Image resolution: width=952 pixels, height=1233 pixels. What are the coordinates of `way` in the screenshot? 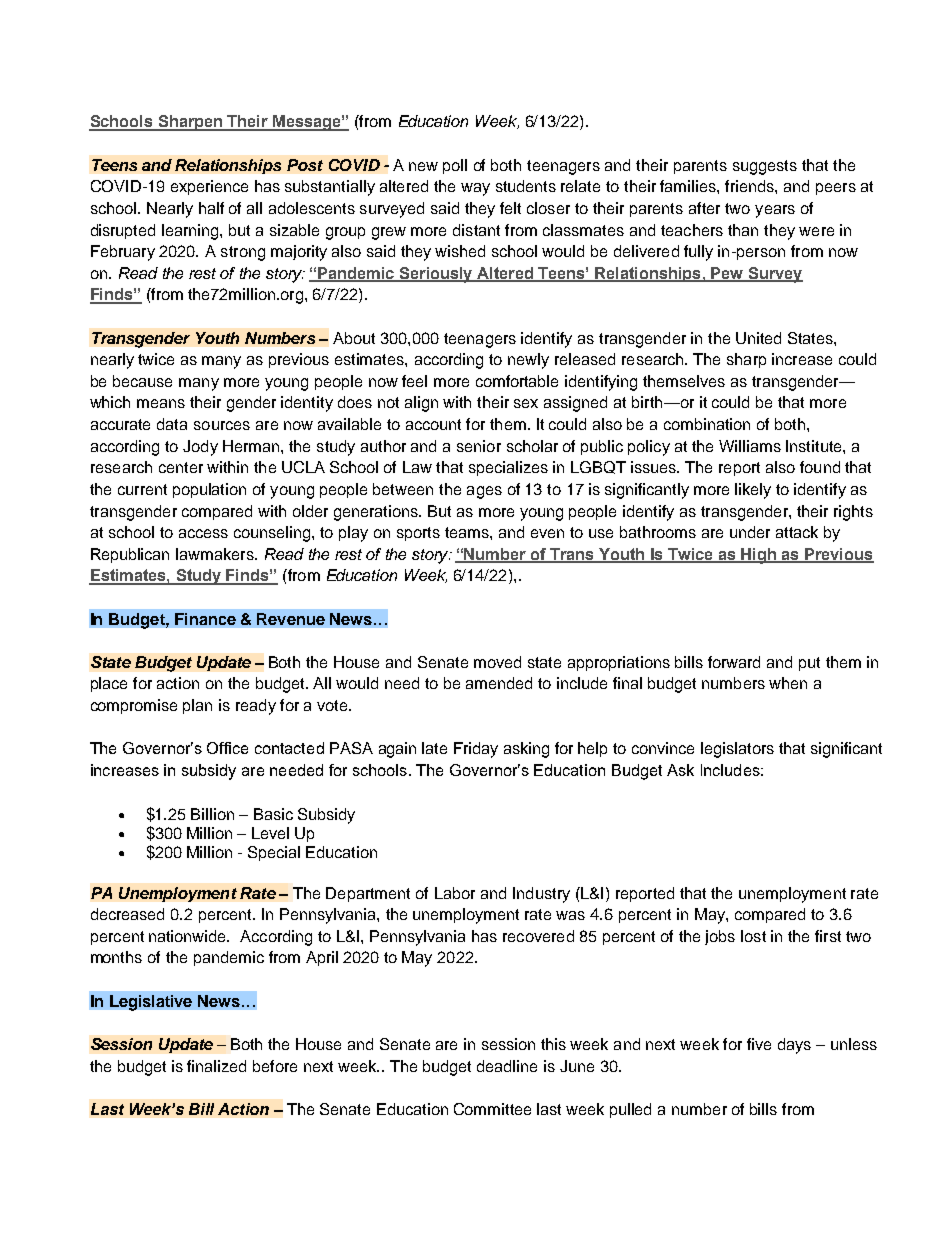 It's located at (475, 189).
